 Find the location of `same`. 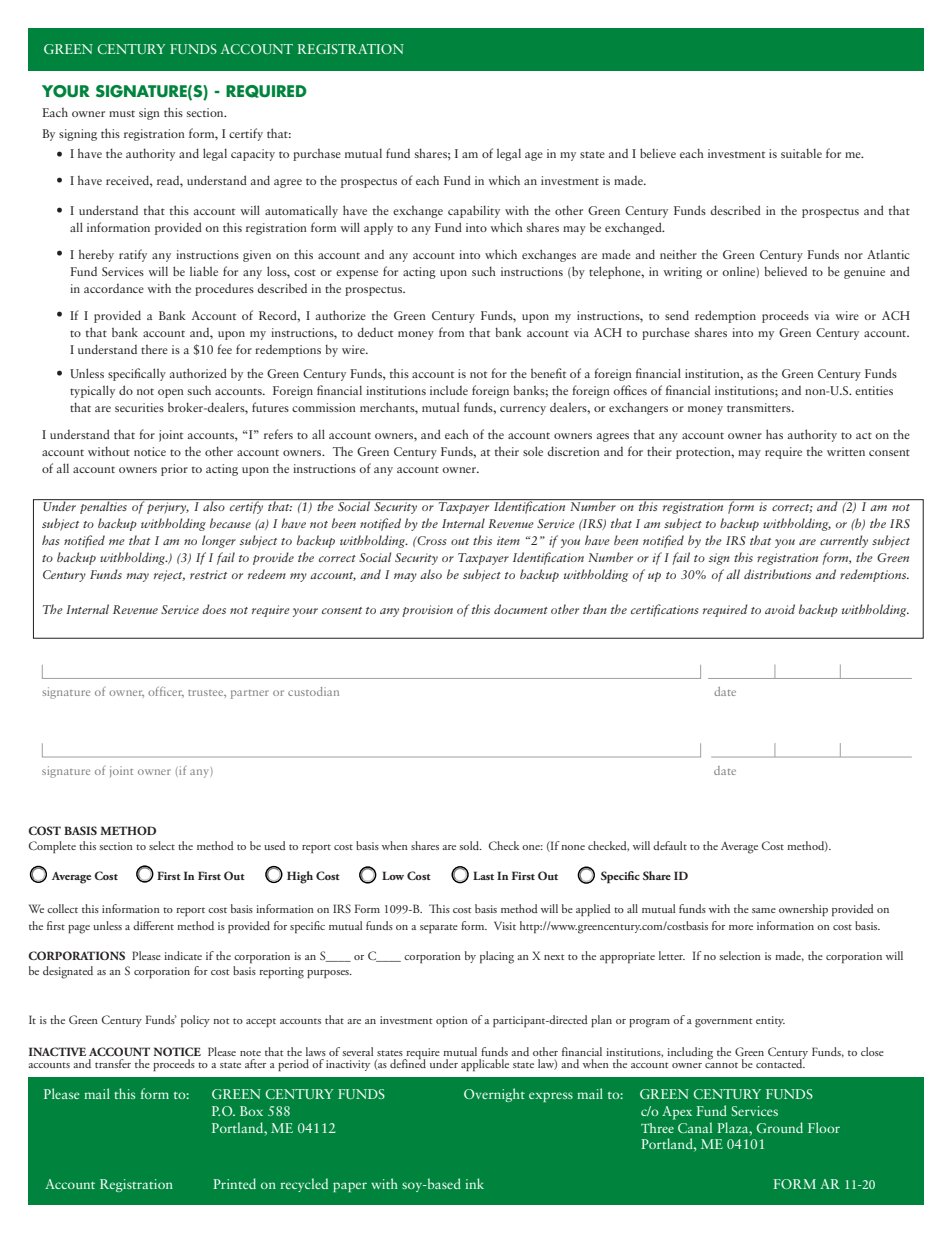

same is located at coordinates (764, 910).
